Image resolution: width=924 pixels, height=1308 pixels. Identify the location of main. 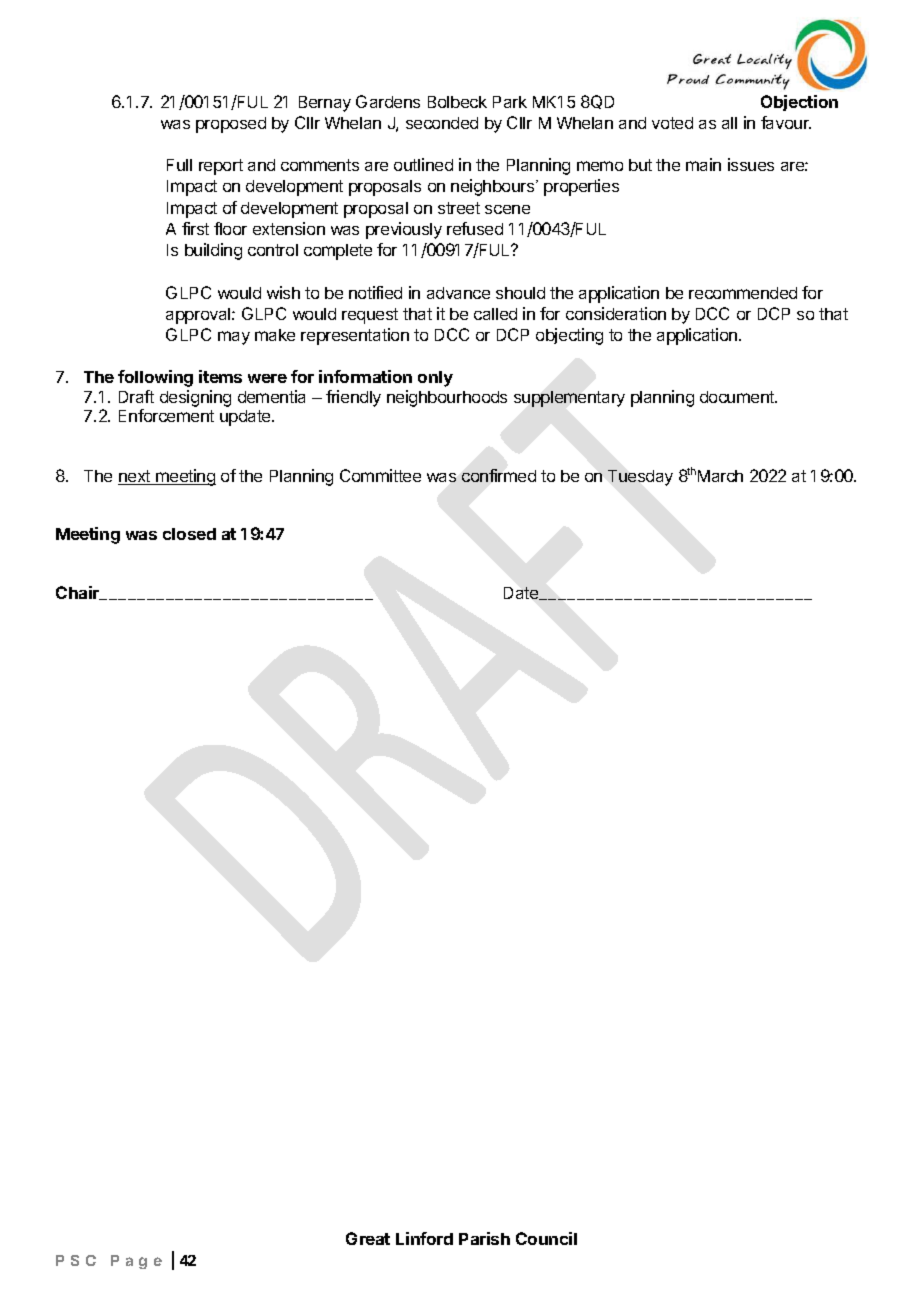
(703, 164).
